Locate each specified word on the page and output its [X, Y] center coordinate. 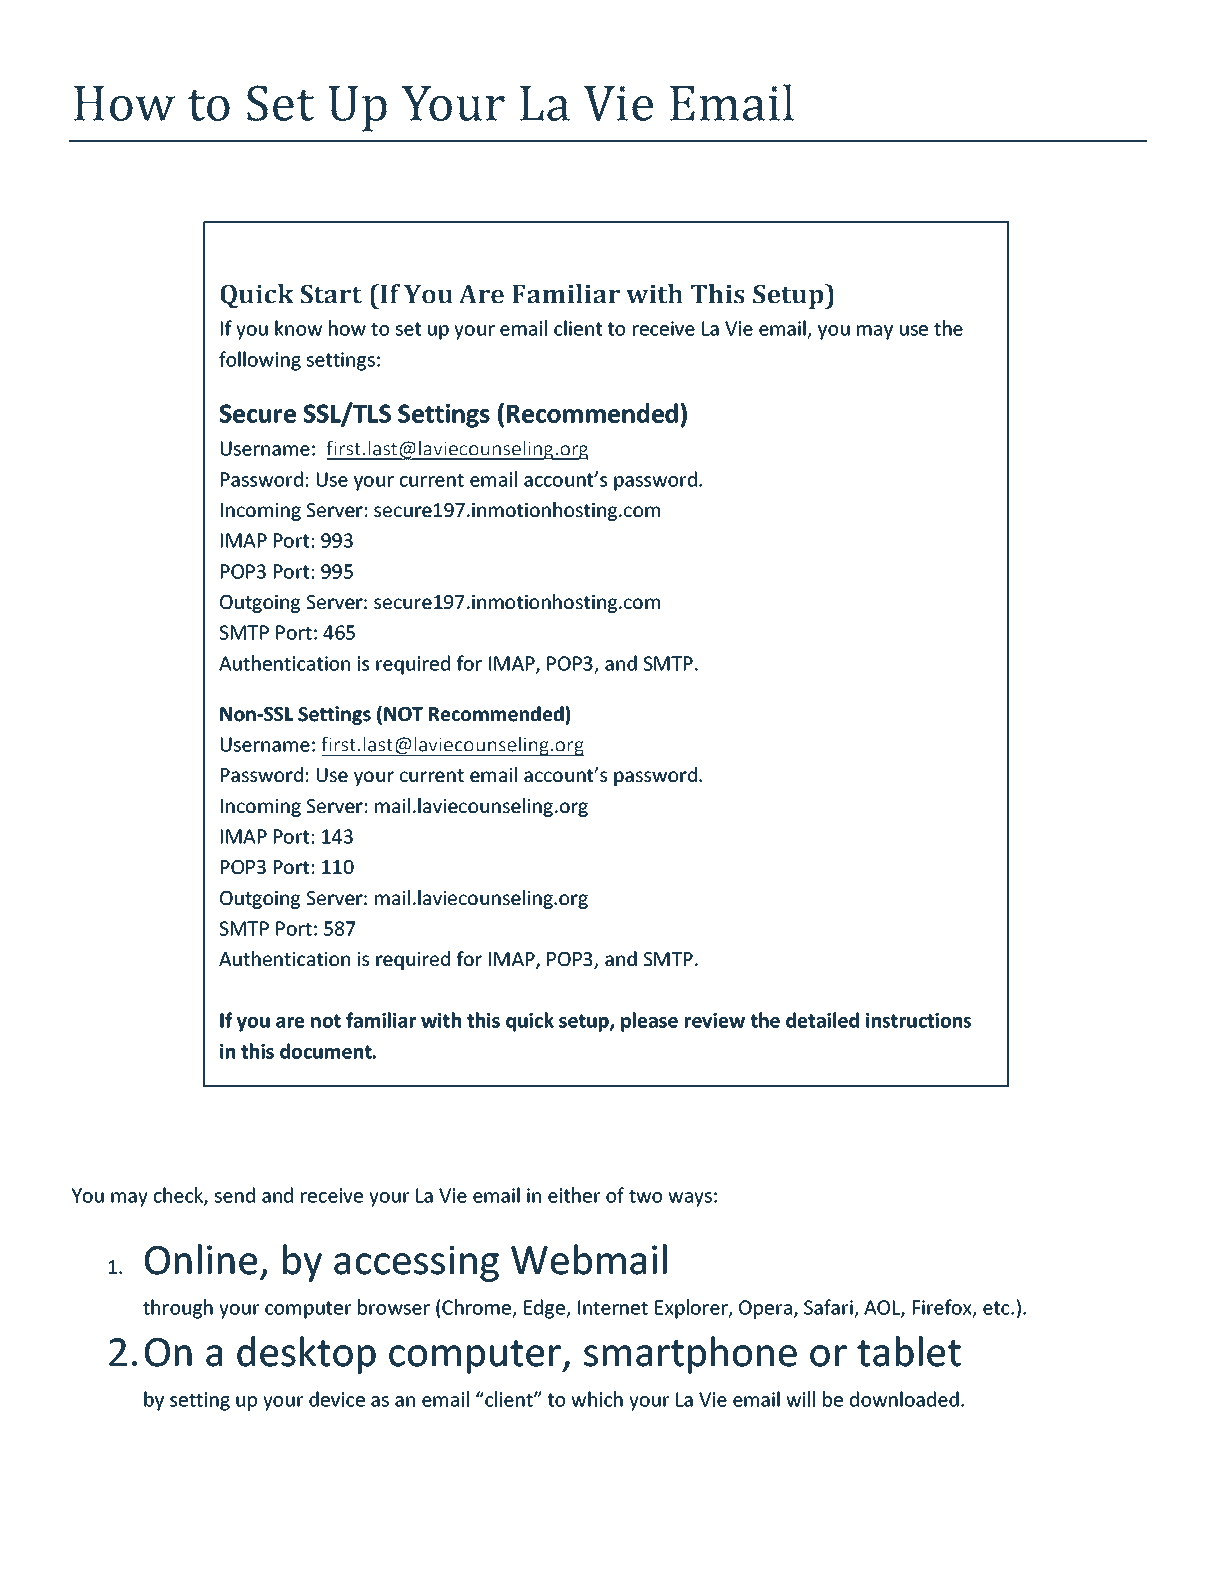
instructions [918, 1020]
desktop [306, 1355]
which [597, 1399]
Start [331, 294]
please [649, 1022]
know [298, 328]
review [715, 1020]
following [260, 361]
